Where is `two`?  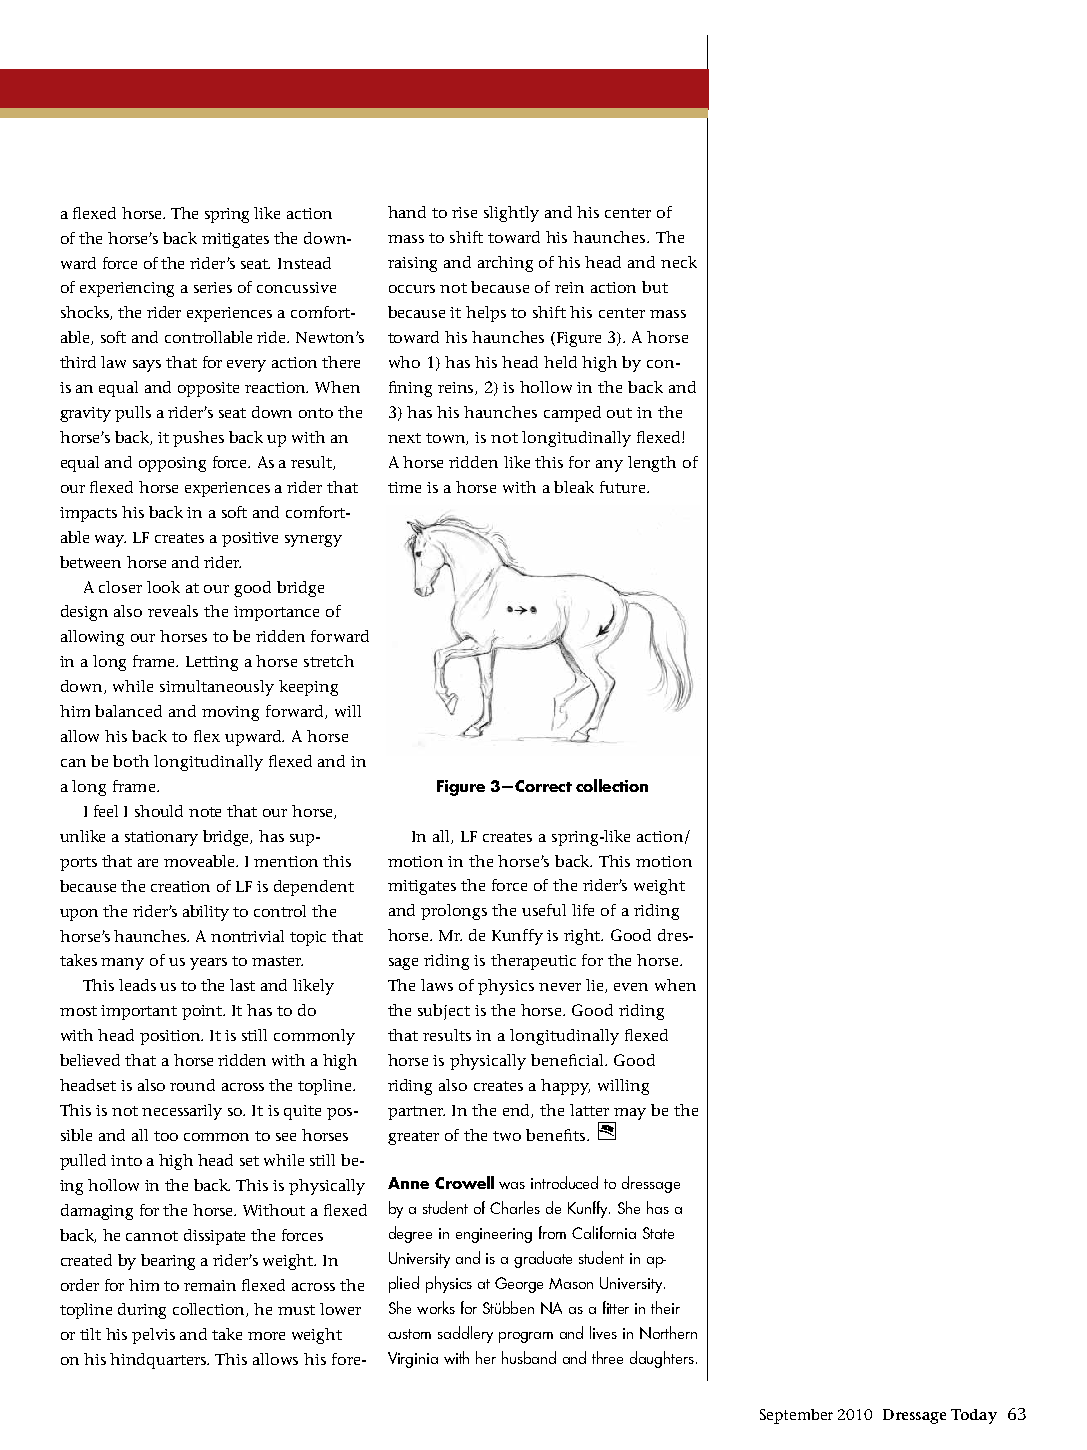 two is located at coordinates (507, 1136).
